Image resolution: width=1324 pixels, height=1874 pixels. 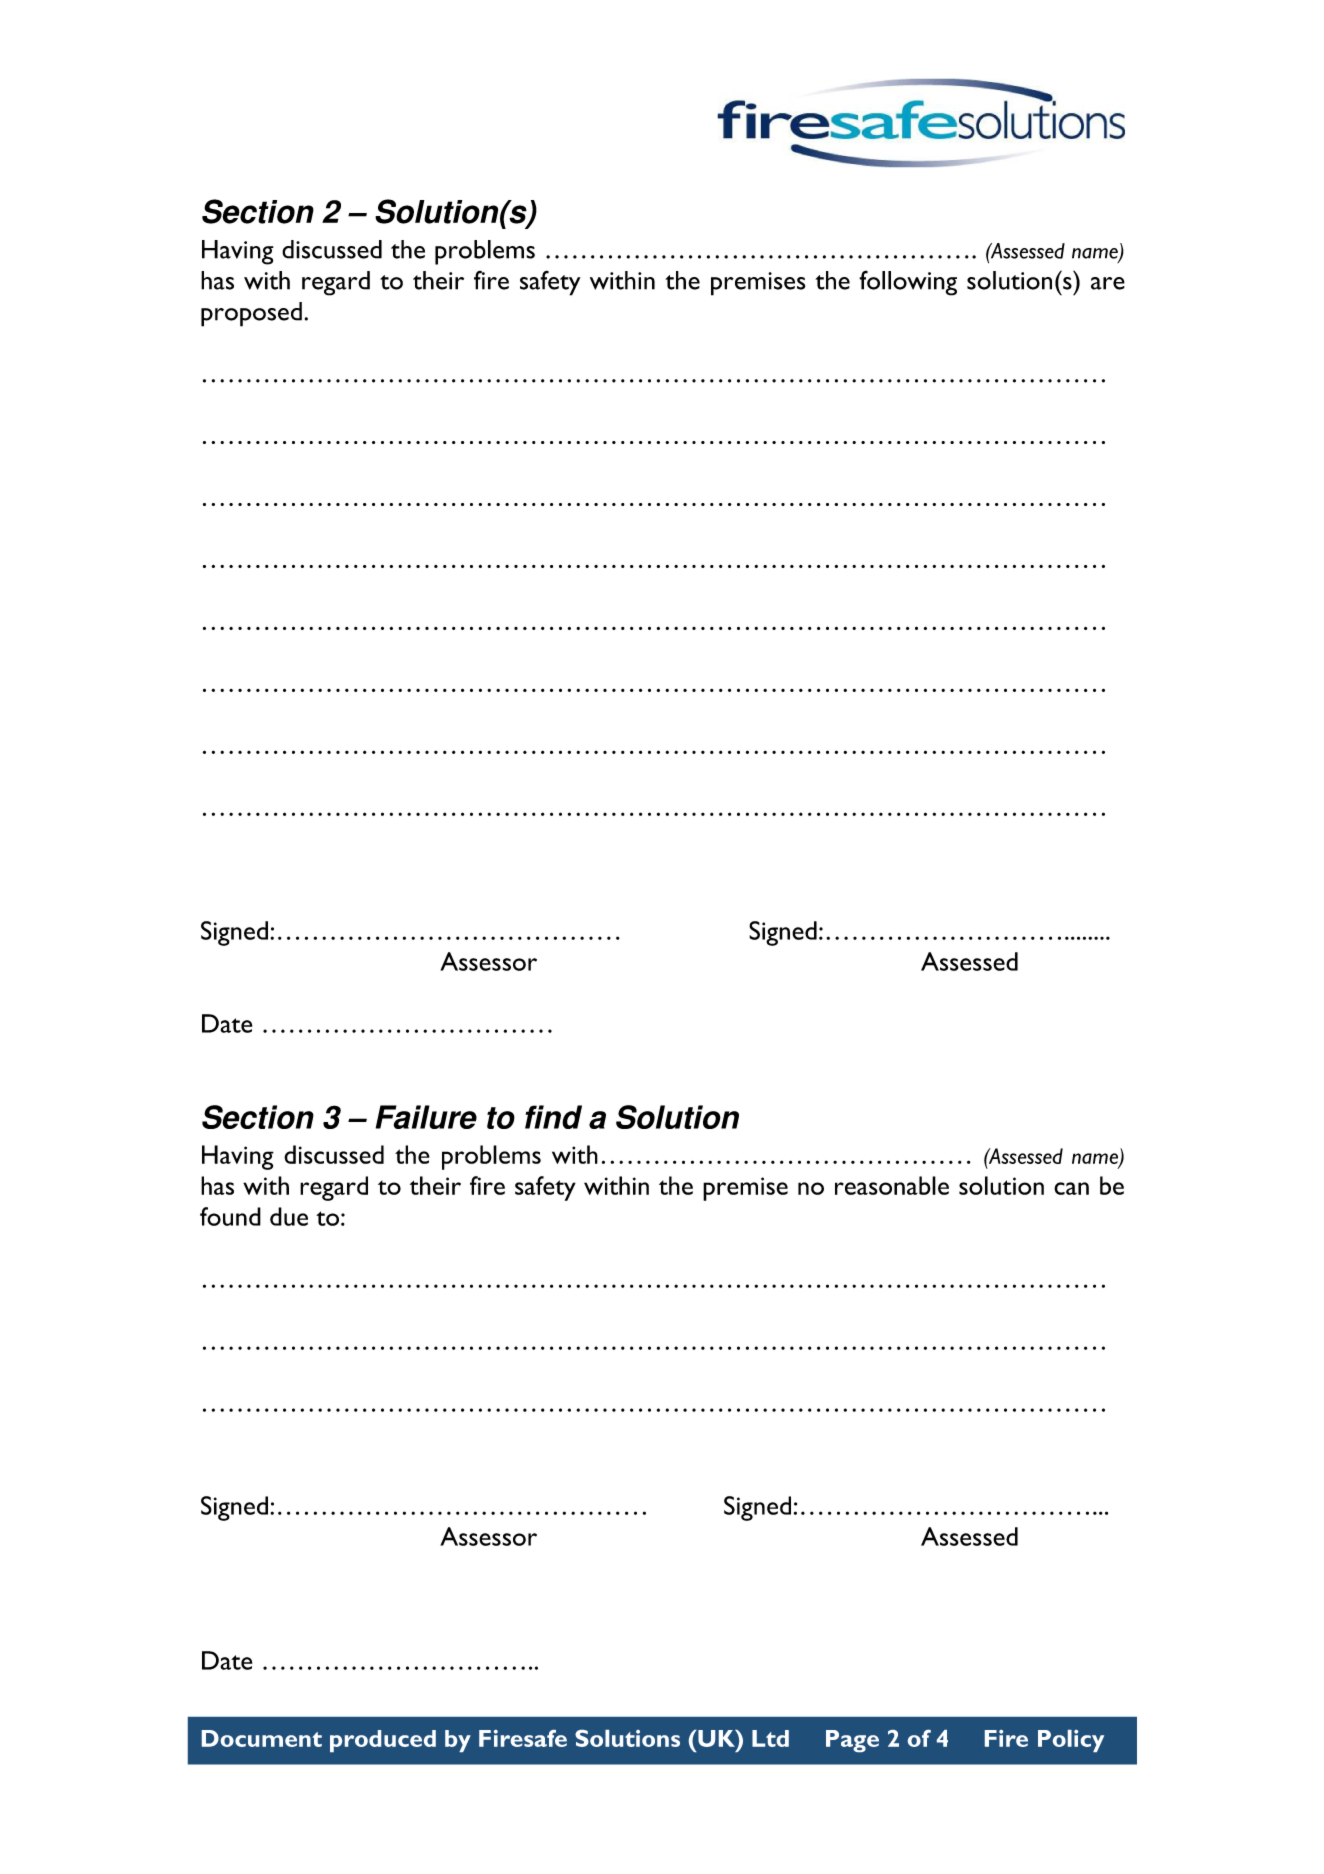 What do you see at coordinates (770, 1738) in the screenshot?
I see `Ltd` at bounding box center [770, 1738].
